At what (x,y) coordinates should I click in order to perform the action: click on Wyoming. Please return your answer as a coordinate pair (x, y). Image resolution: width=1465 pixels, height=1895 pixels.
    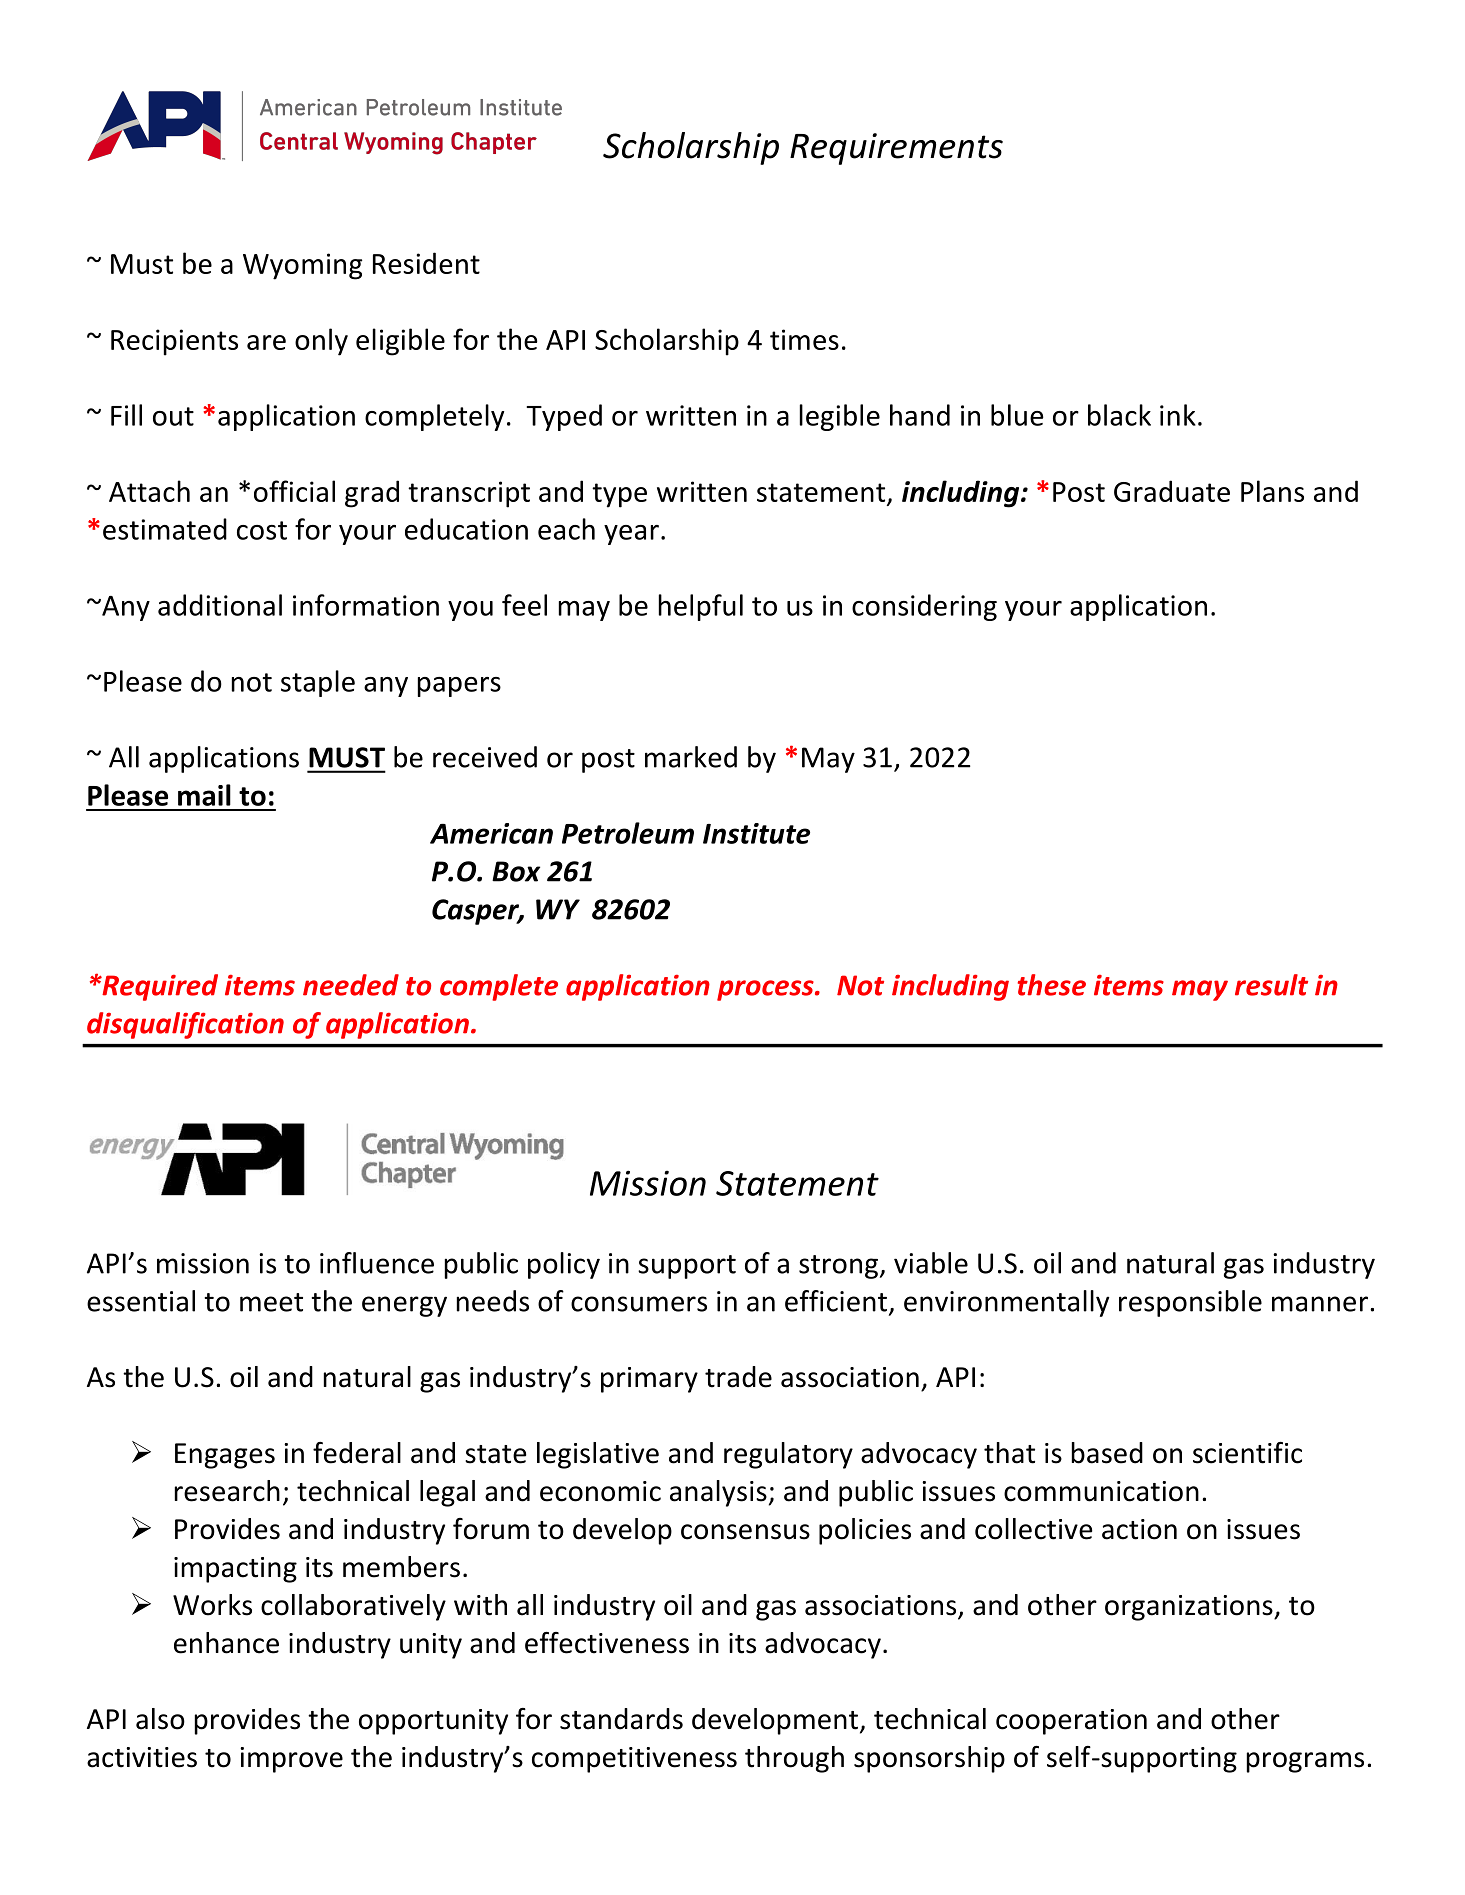
    Looking at the image, I should click on (302, 266).
